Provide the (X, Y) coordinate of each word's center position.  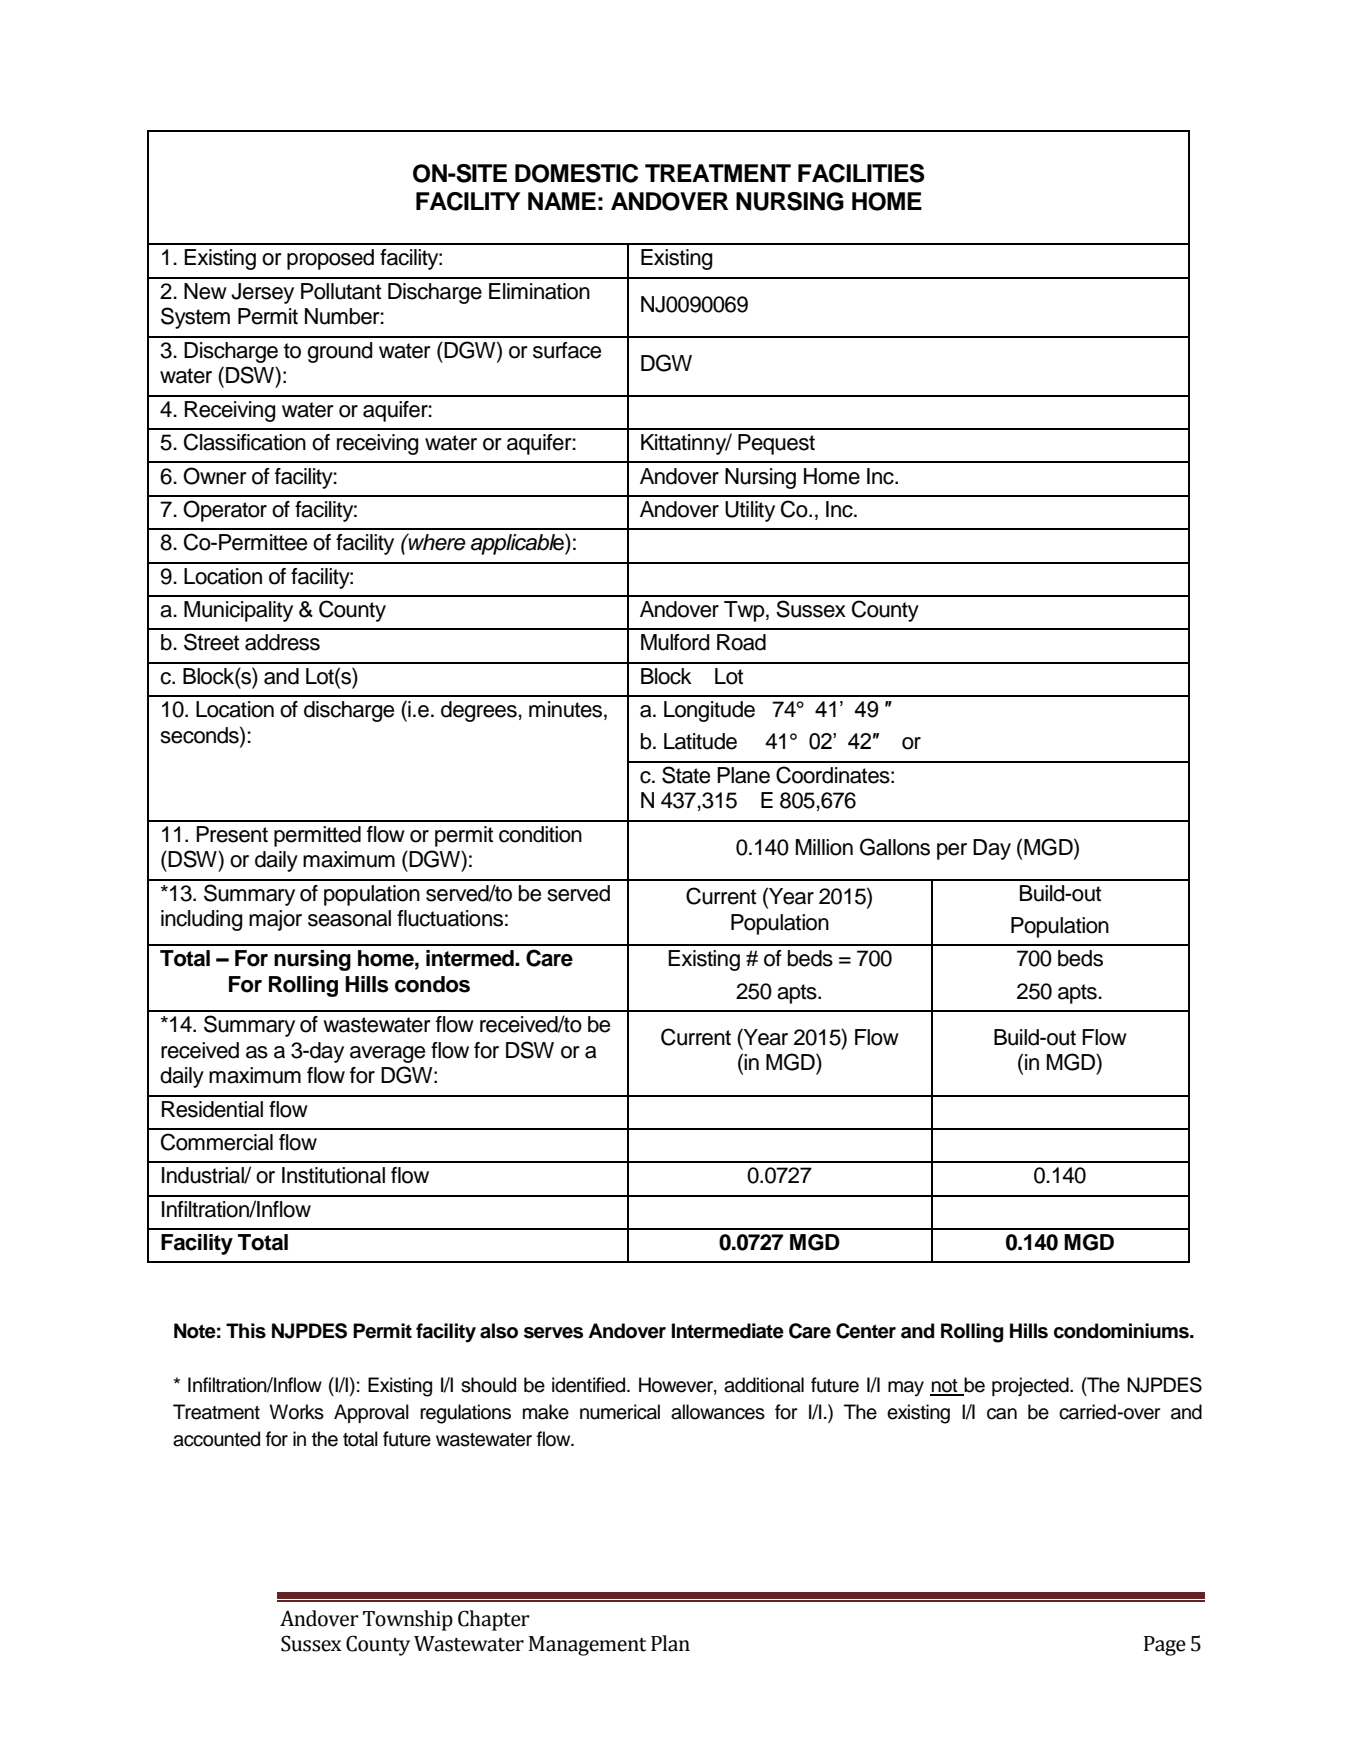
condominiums (1122, 1331)
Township (408, 1620)
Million (824, 847)
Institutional (333, 1175)
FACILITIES (861, 173)
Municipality (238, 611)
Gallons (895, 847)
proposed (330, 259)
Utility (750, 511)
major (275, 920)
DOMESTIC (576, 173)
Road (741, 642)
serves (553, 1333)
